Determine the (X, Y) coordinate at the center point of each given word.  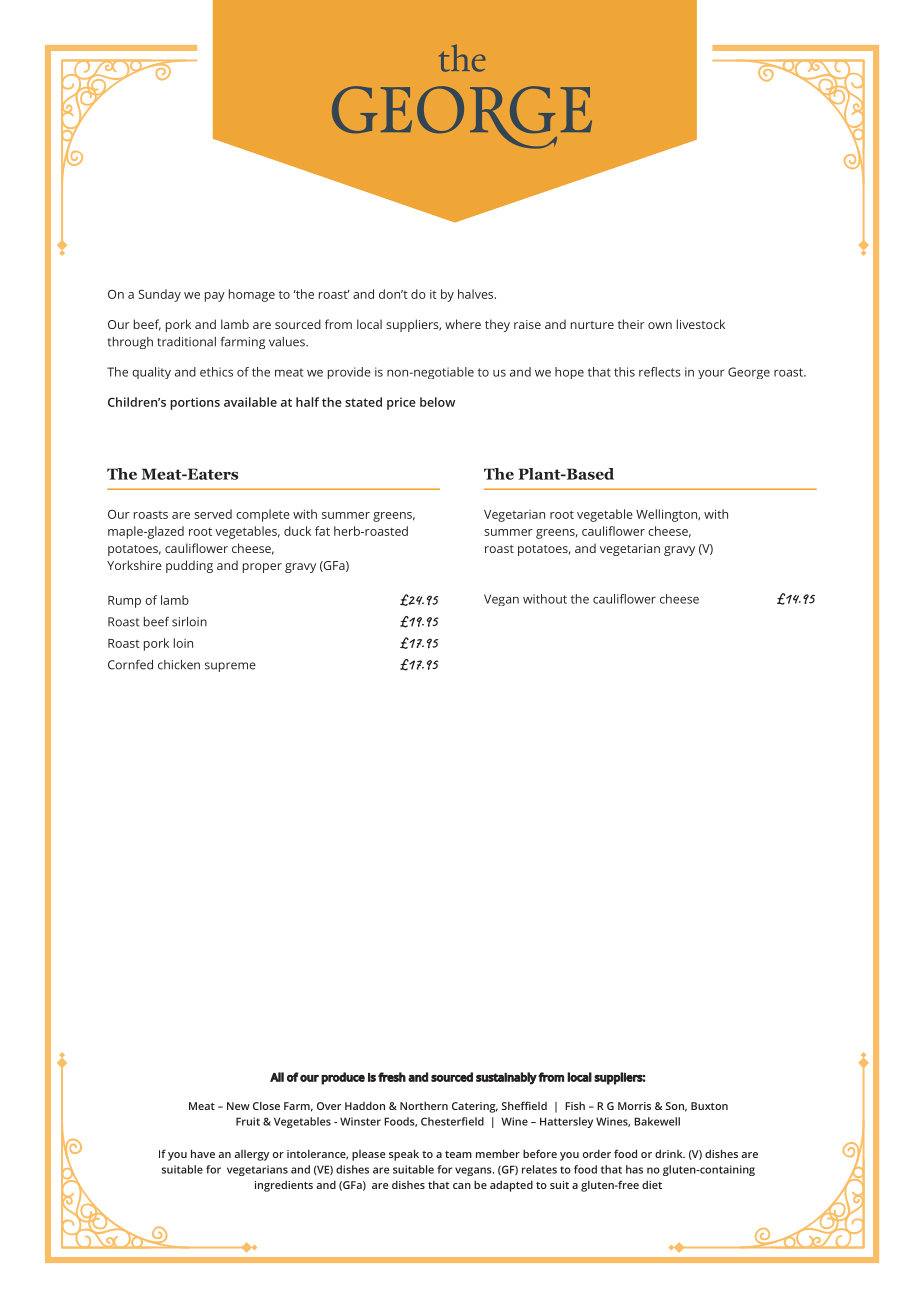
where (463, 324)
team (458, 1154)
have (203, 1153)
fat (322, 531)
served (213, 514)
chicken (179, 665)
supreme (230, 667)
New (238, 1106)
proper (262, 568)
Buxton (709, 1106)
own (660, 325)
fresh (392, 1077)
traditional (186, 342)
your (711, 374)
